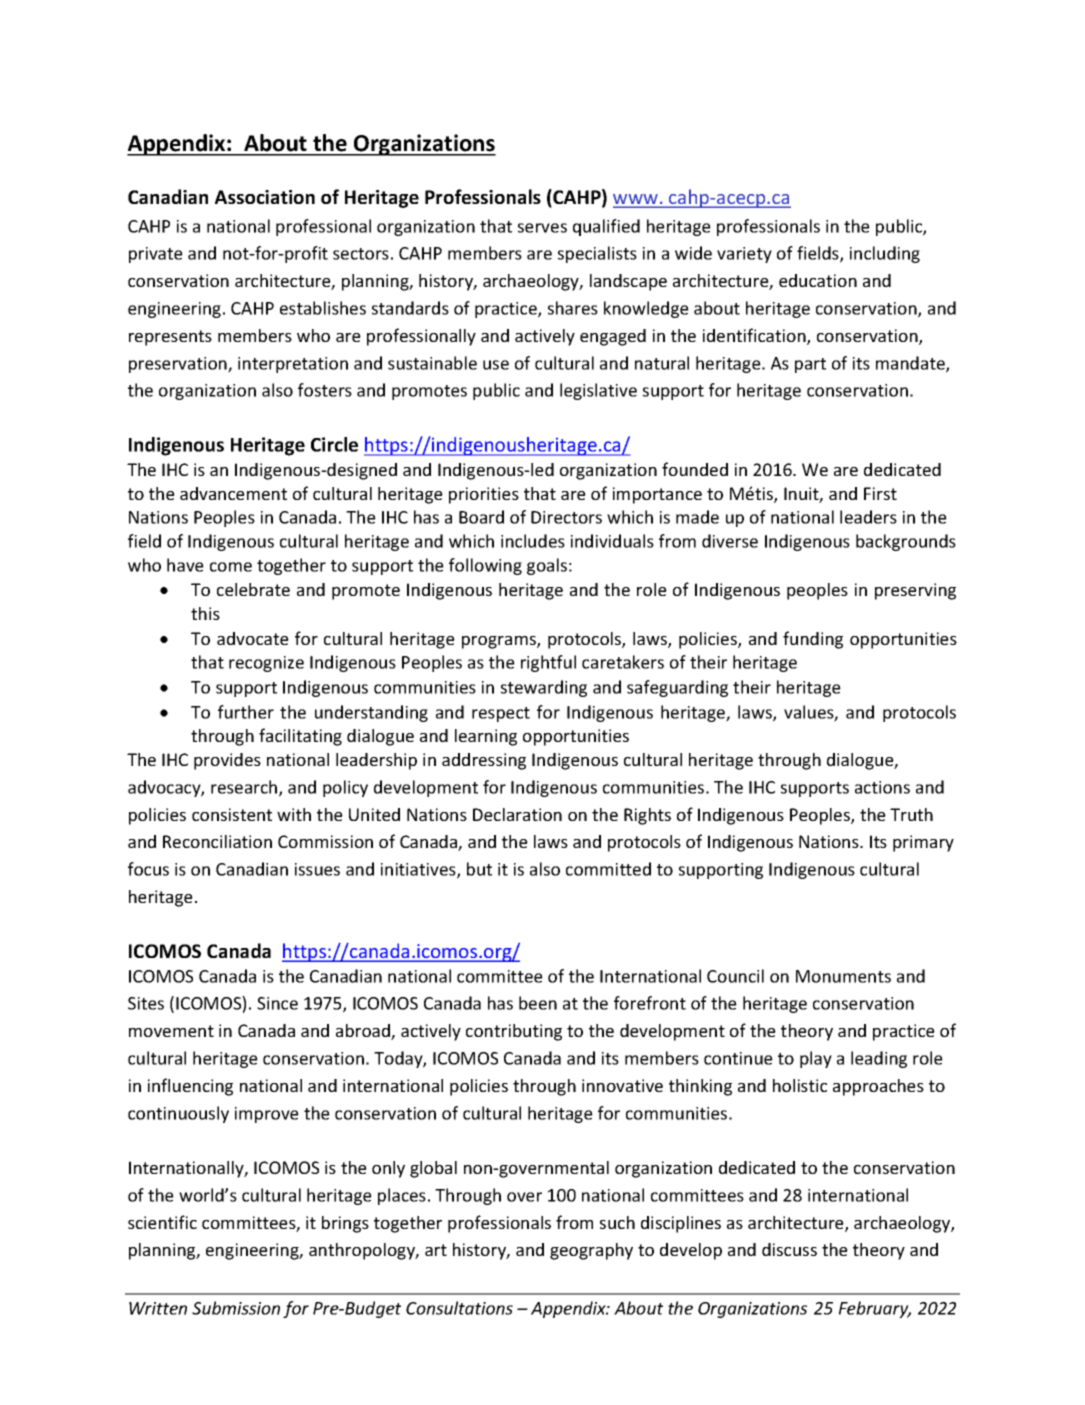  Describe the element at coordinates (591, 1251) in the screenshot. I see `geography` at that location.
